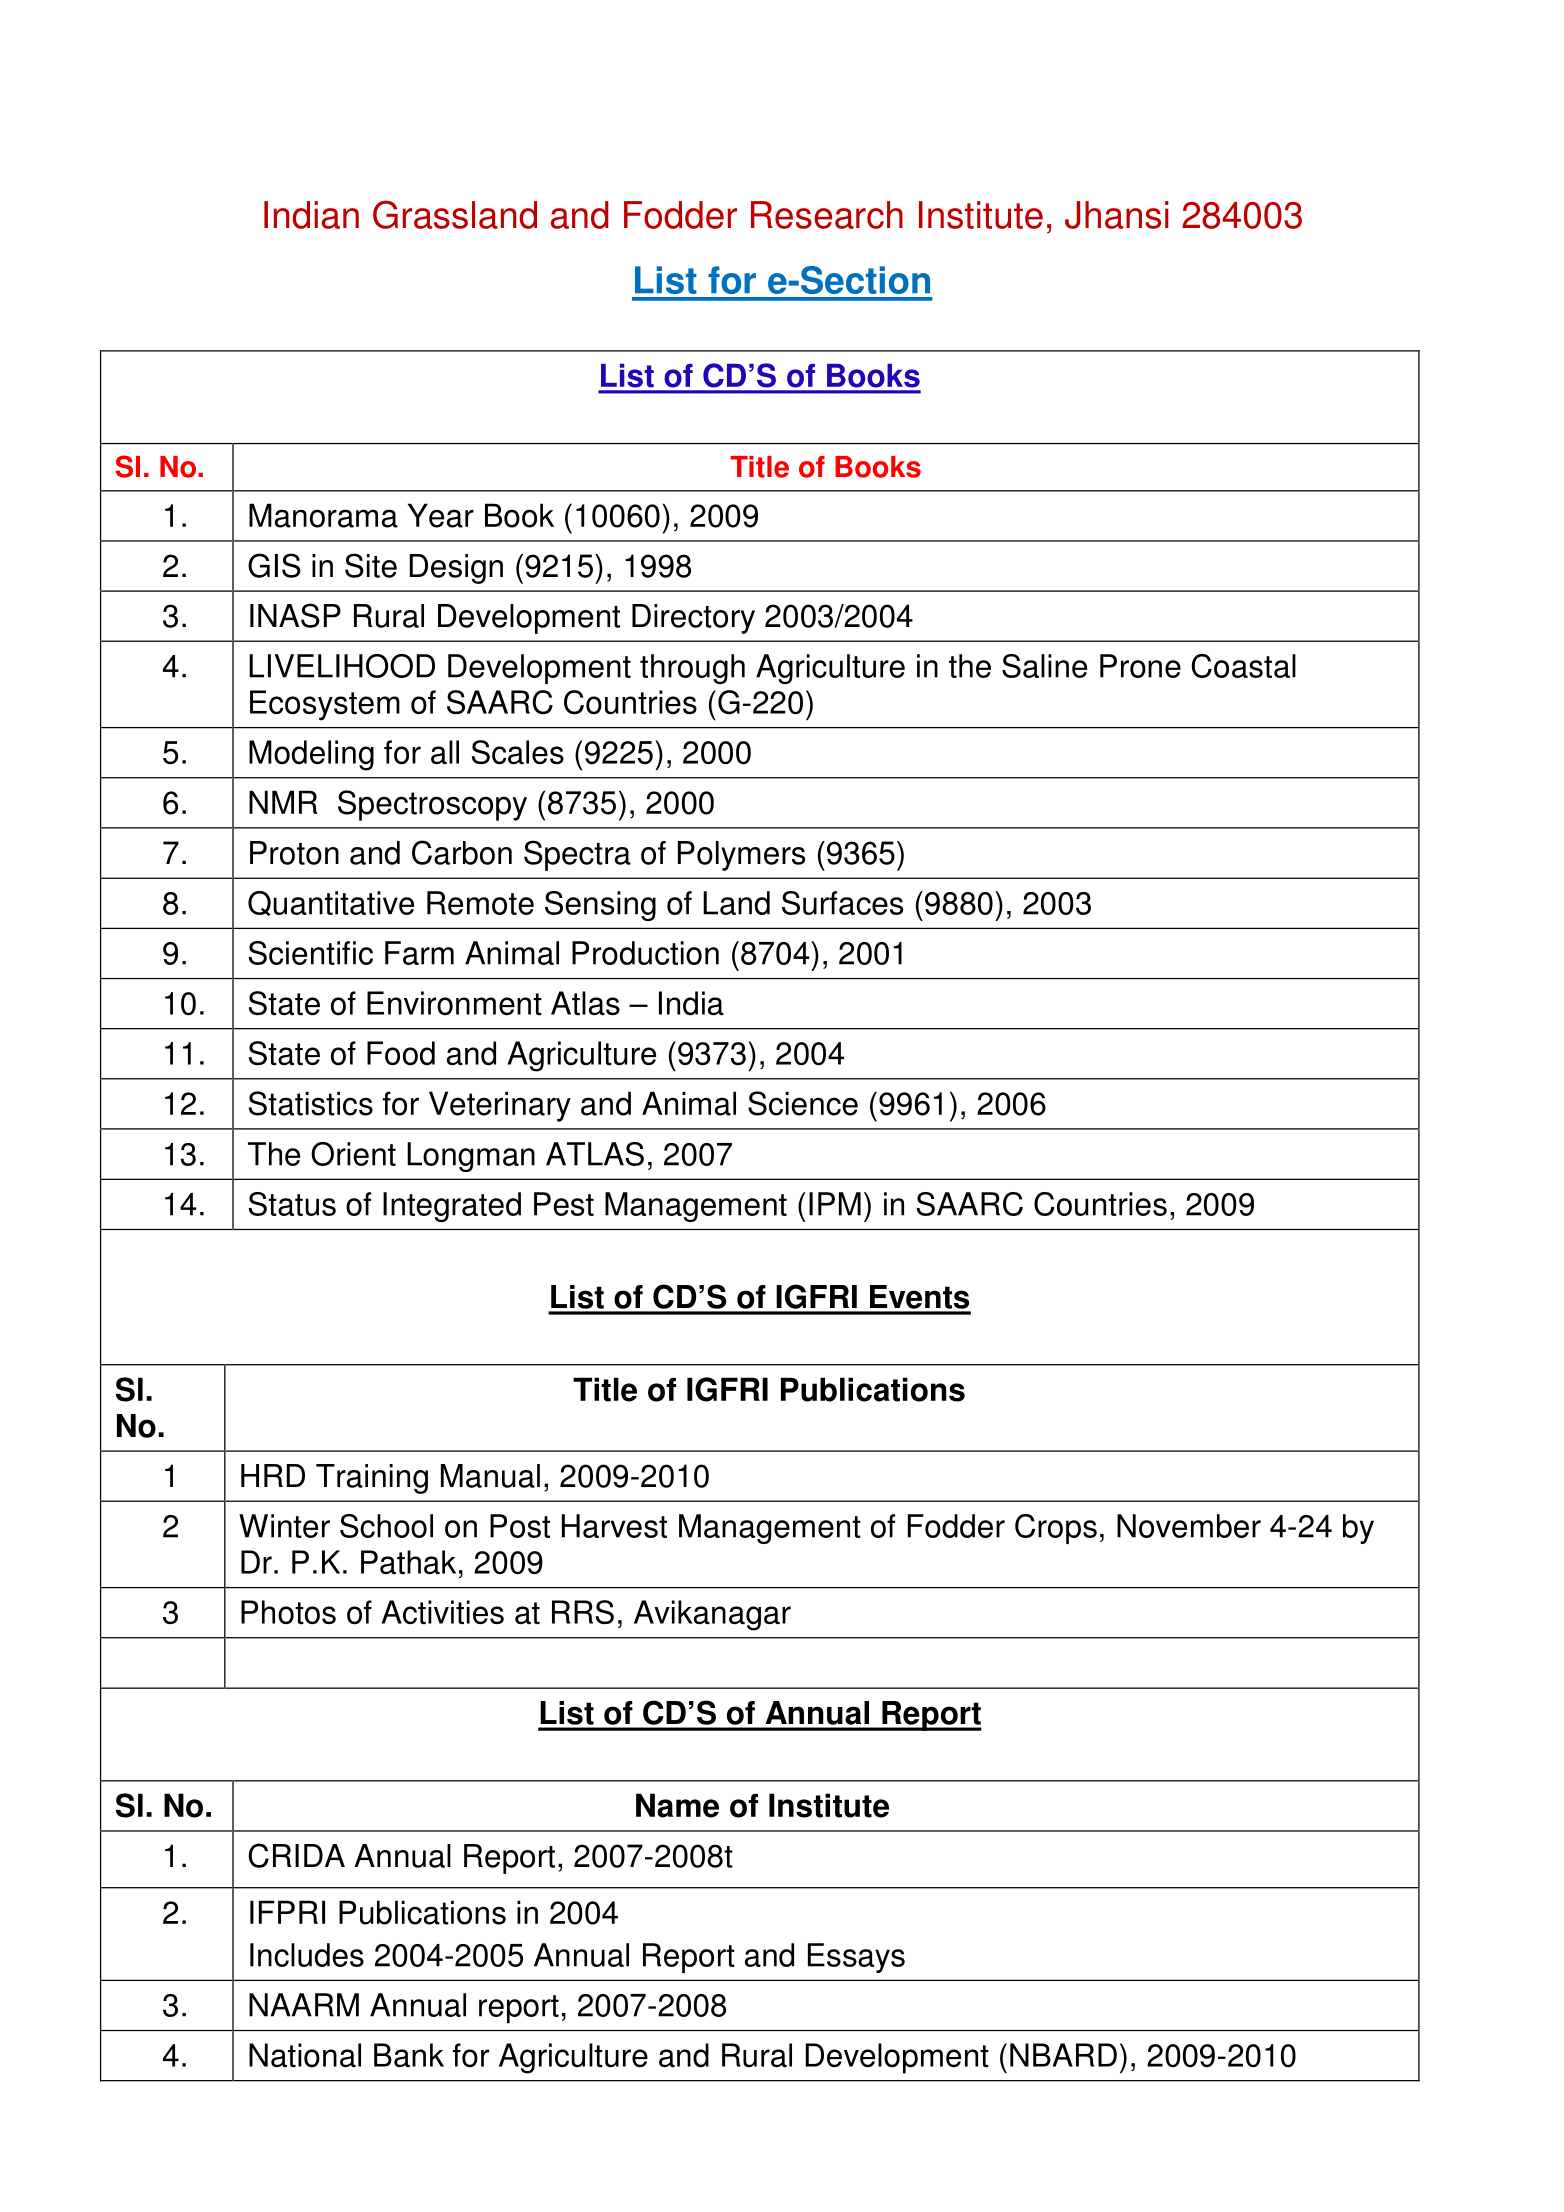 The image size is (1564, 2212). What do you see at coordinates (803, 1103) in the image?
I see `Science` at bounding box center [803, 1103].
